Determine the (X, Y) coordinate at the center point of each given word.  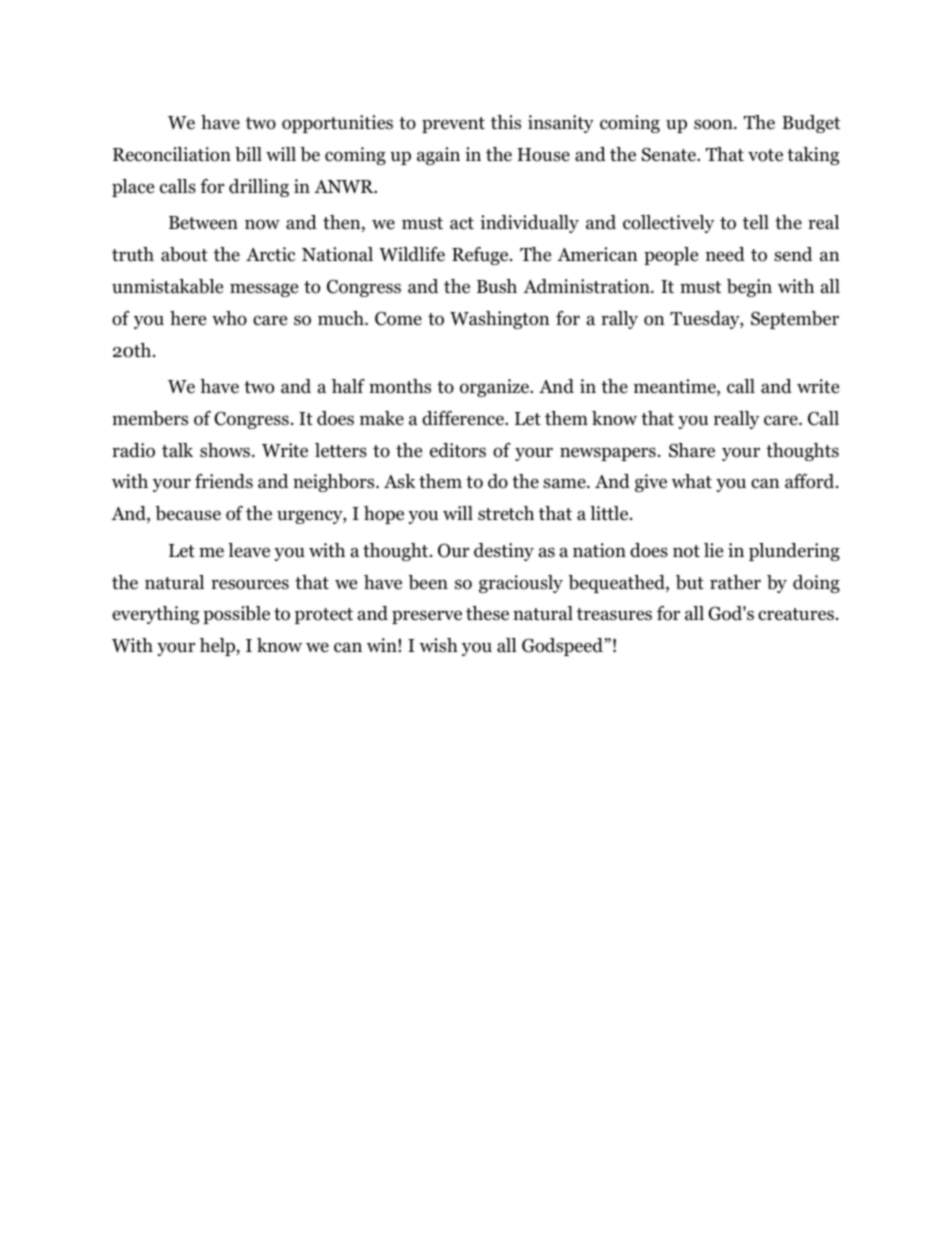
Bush (497, 286)
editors (458, 450)
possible (236, 615)
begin (749, 288)
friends (224, 481)
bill (248, 154)
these (487, 613)
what (691, 481)
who (229, 318)
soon (714, 124)
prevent (453, 125)
